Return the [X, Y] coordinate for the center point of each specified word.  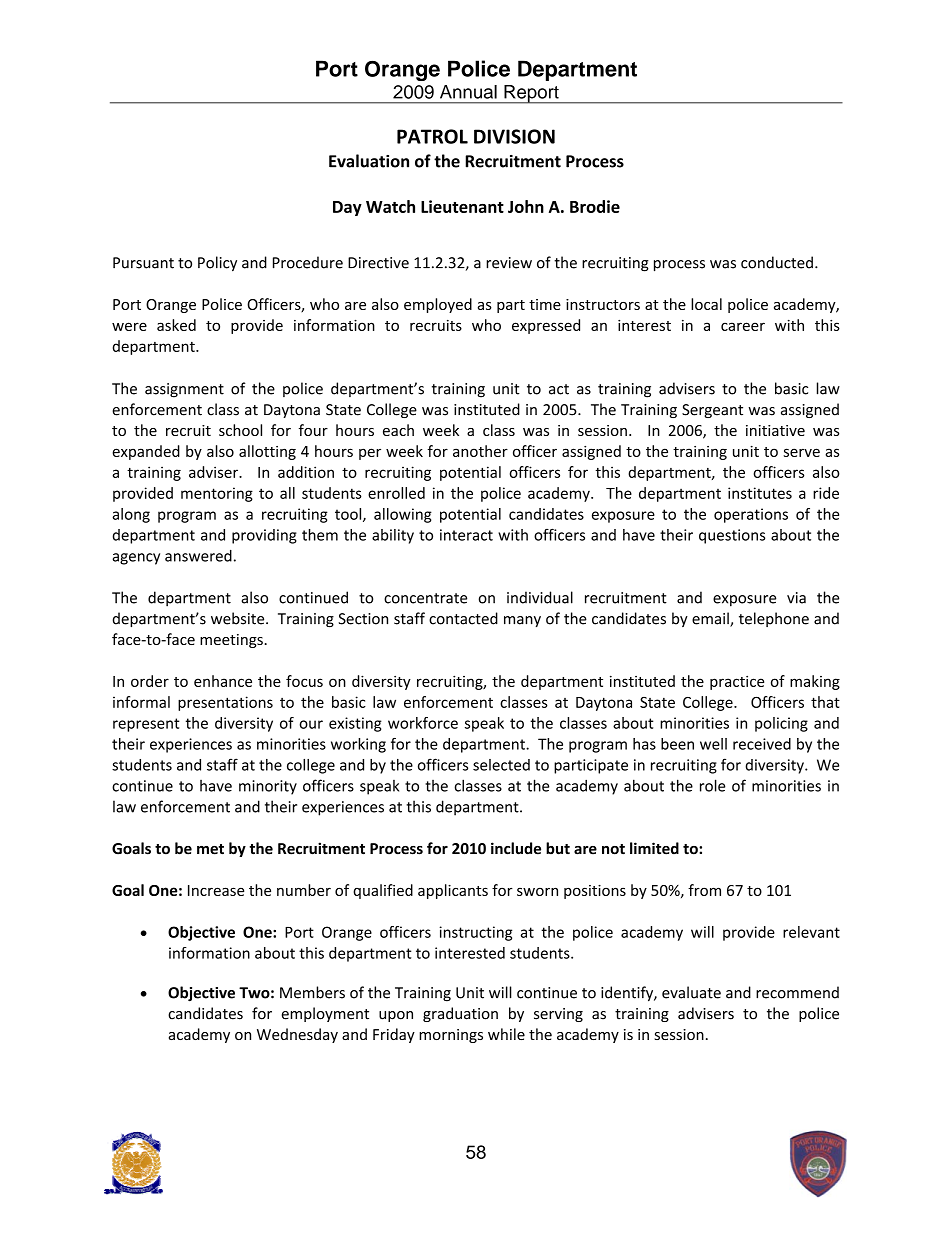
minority [268, 787]
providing [264, 536]
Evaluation [369, 161]
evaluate [691, 992]
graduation [460, 1014]
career [743, 326]
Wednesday [297, 1035]
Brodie [595, 206]
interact [466, 535]
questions [732, 536]
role [712, 785]
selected [501, 765]
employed [438, 305]
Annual [468, 92]
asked [176, 325]
